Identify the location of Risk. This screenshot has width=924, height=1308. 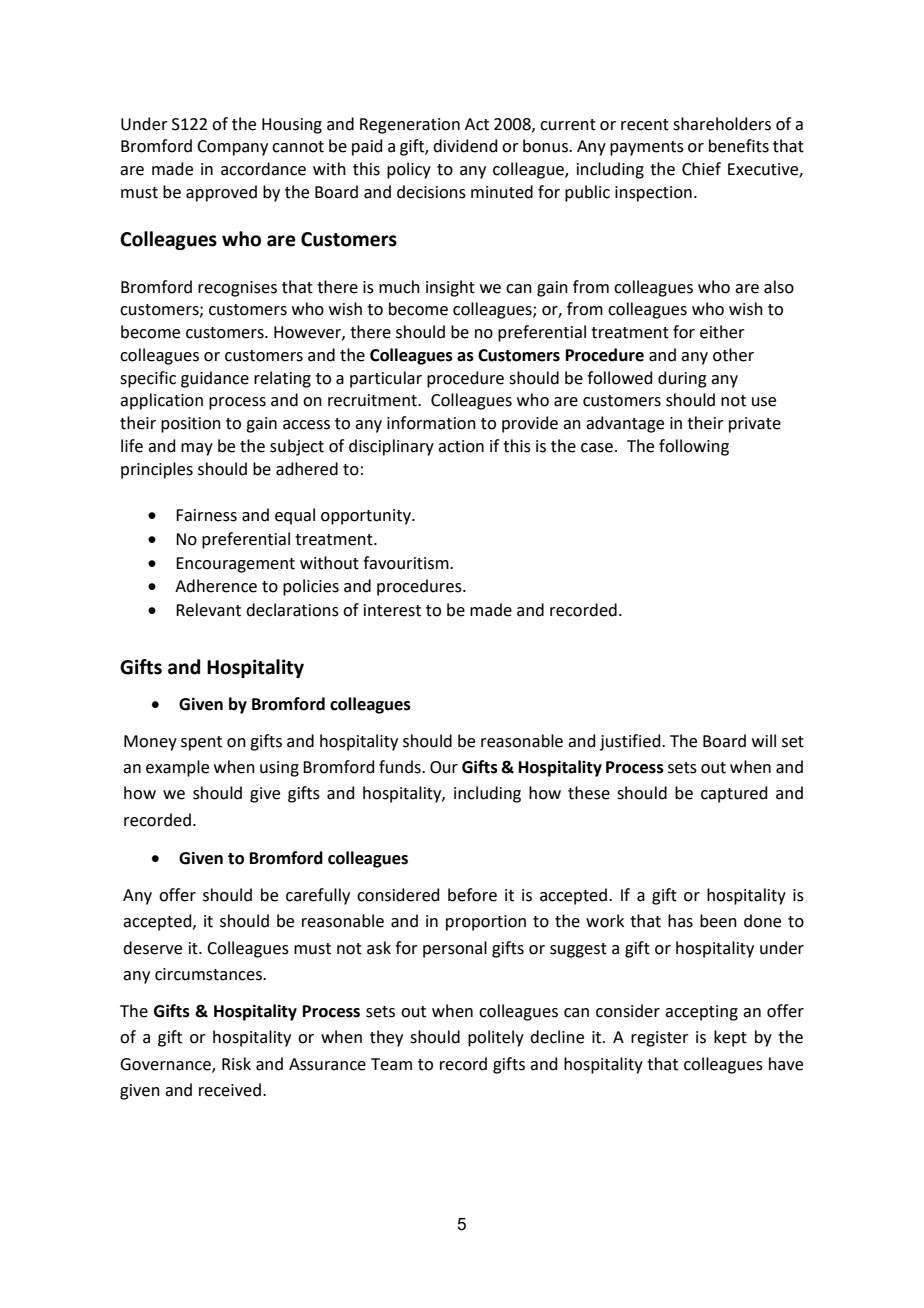
(236, 1064).
